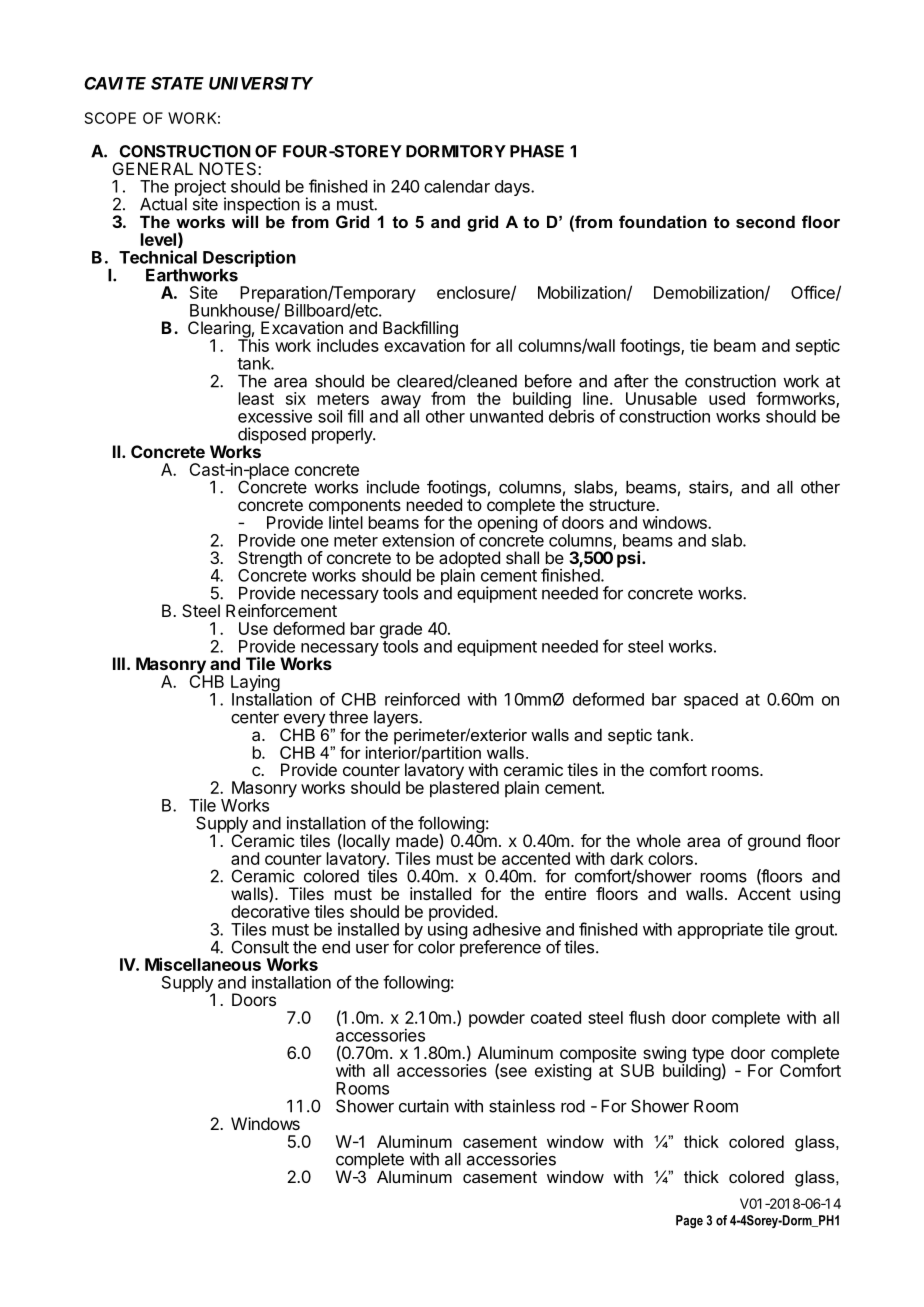 Image resolution: width=924 pixels, height=1307 pixels. What do you see at coordinates (774, 842) in the page?
I see `ground` at bounding box center [774, 842].
